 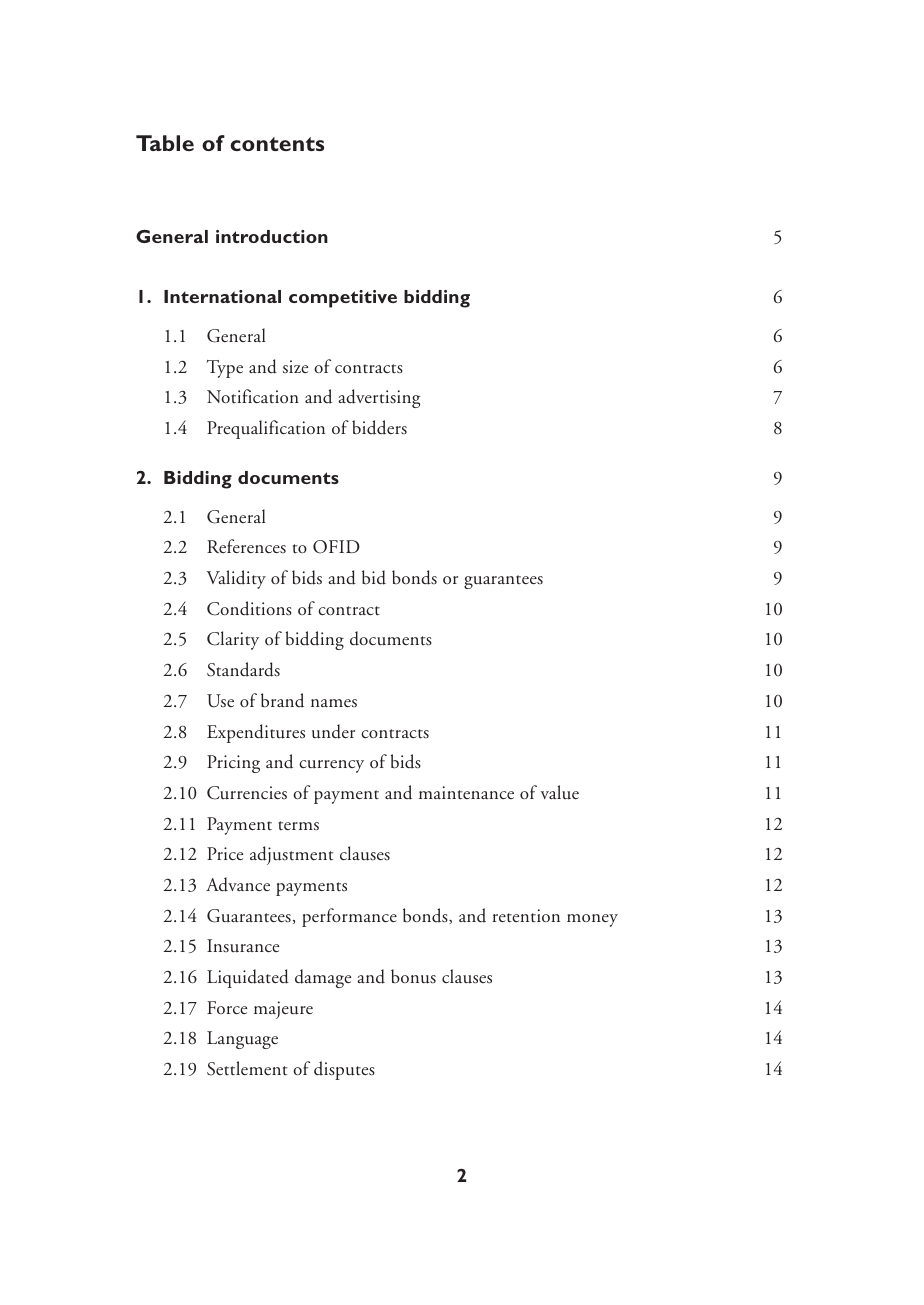 What do you see at coordinates (343, 299) in the screenshot?
I see `competitive` at bounding box center [343, 299].
